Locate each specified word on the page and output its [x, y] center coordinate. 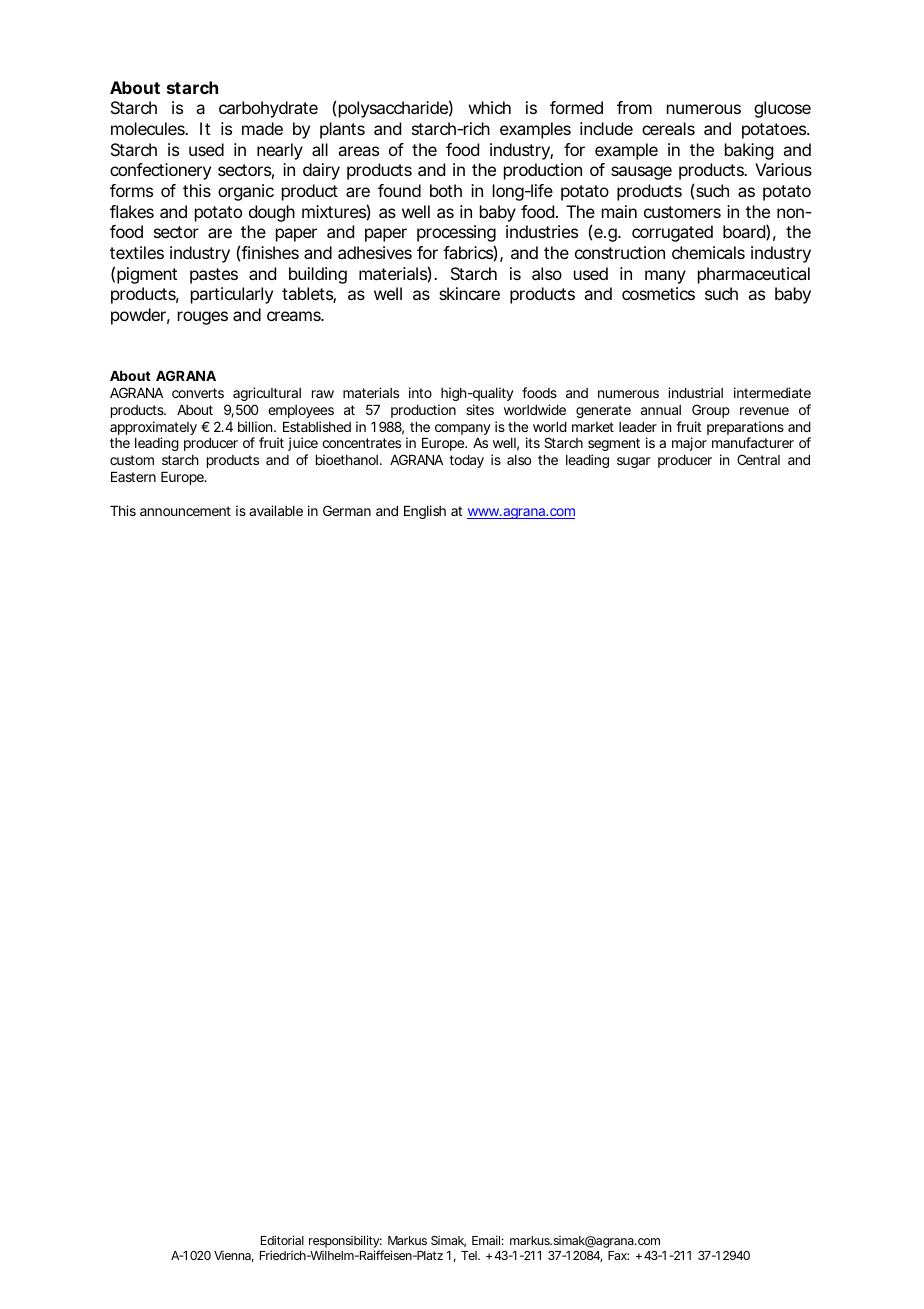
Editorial [282, 1240]
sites [480, 409]
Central [758, 459]
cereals [668, 128]
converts [198, 393]
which [490, 107]
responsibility [345, 1243]
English [425, 512]
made [262, 128]
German [347, 510]
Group [711, 411]
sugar [633, 462]
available [276, 510]
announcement [185, 511]
